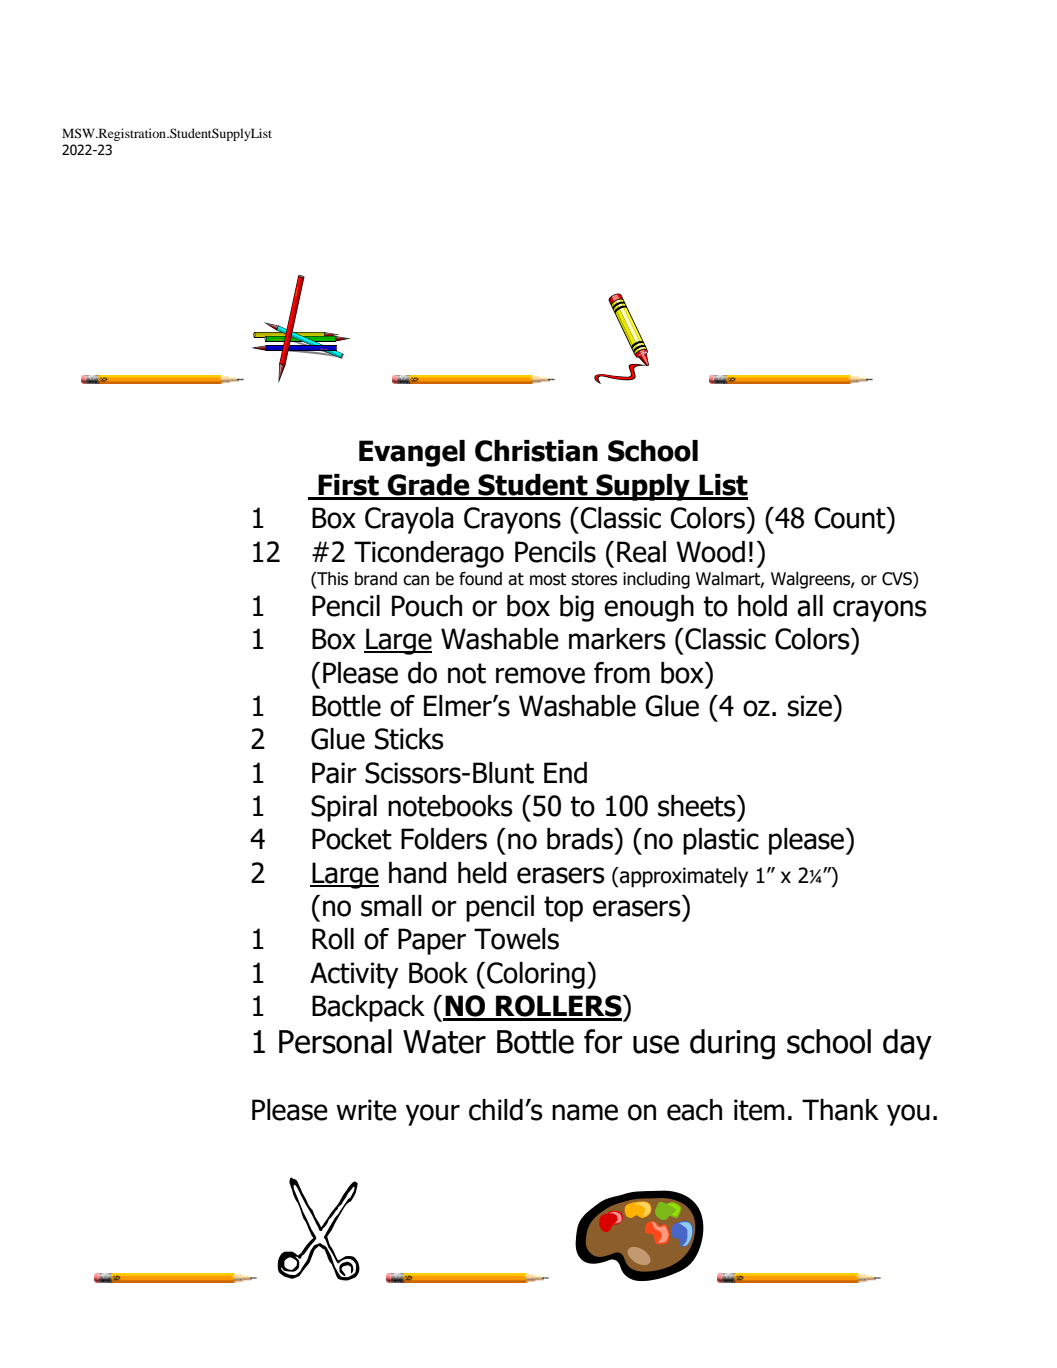 The image size is (1057, 1368). What do you see at coordinates (427, 606) in the screenshot?
I see `Pouch` at bounding box center [427, 606].
